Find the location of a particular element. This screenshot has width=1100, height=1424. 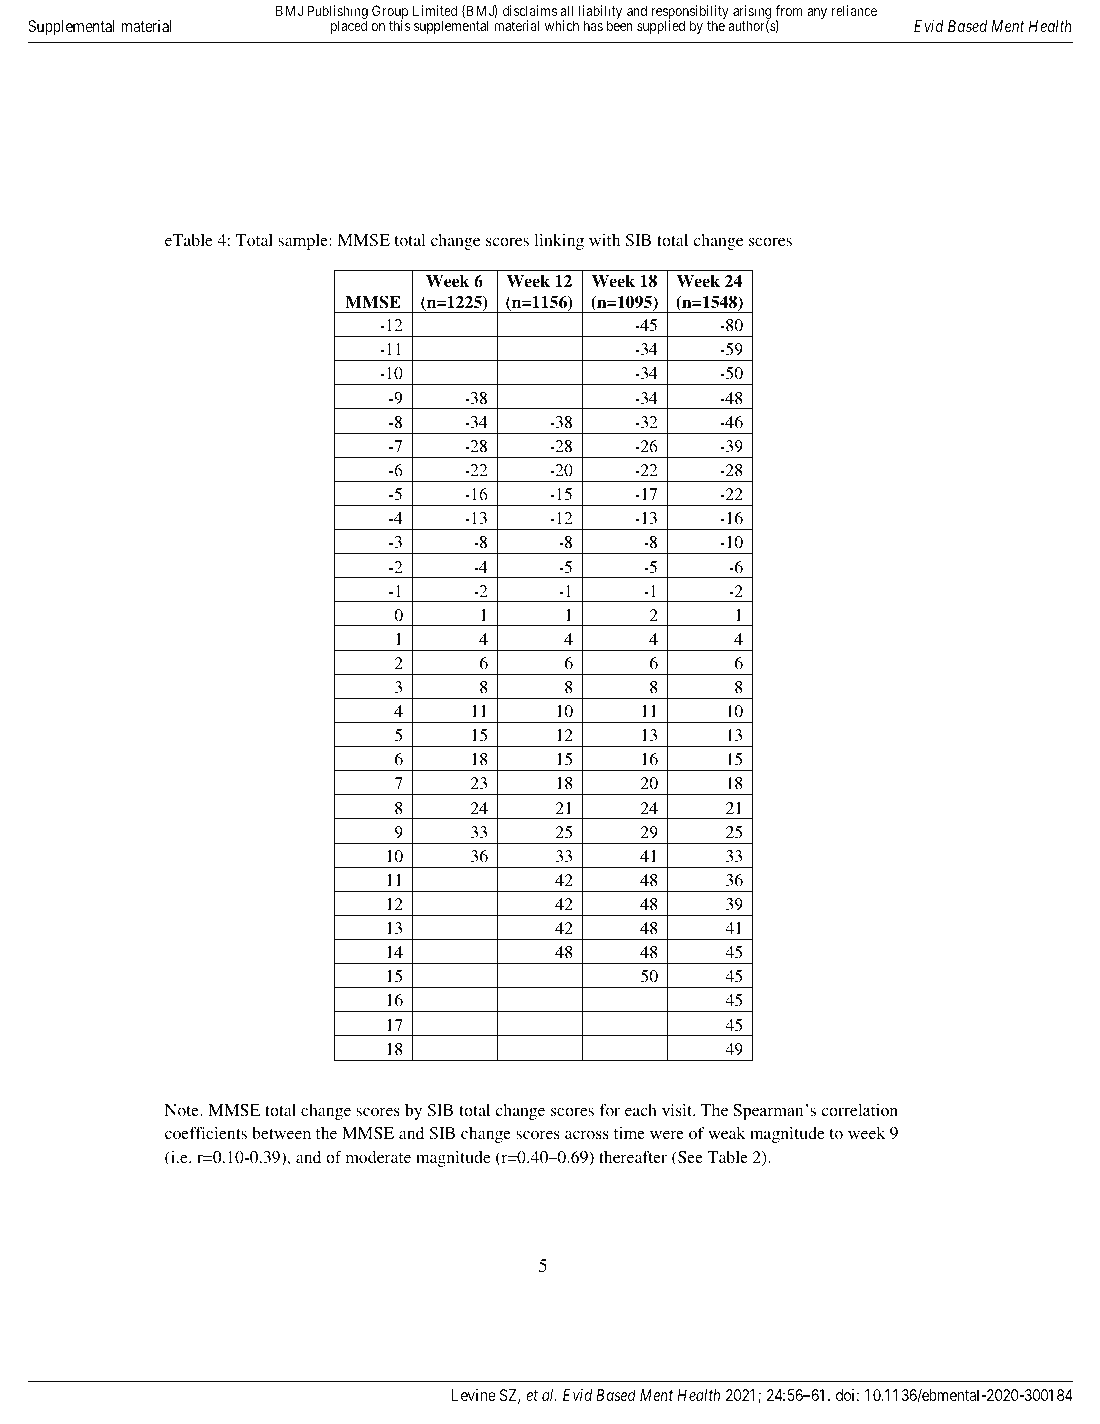

linking is located at coordinates (559, 242).
